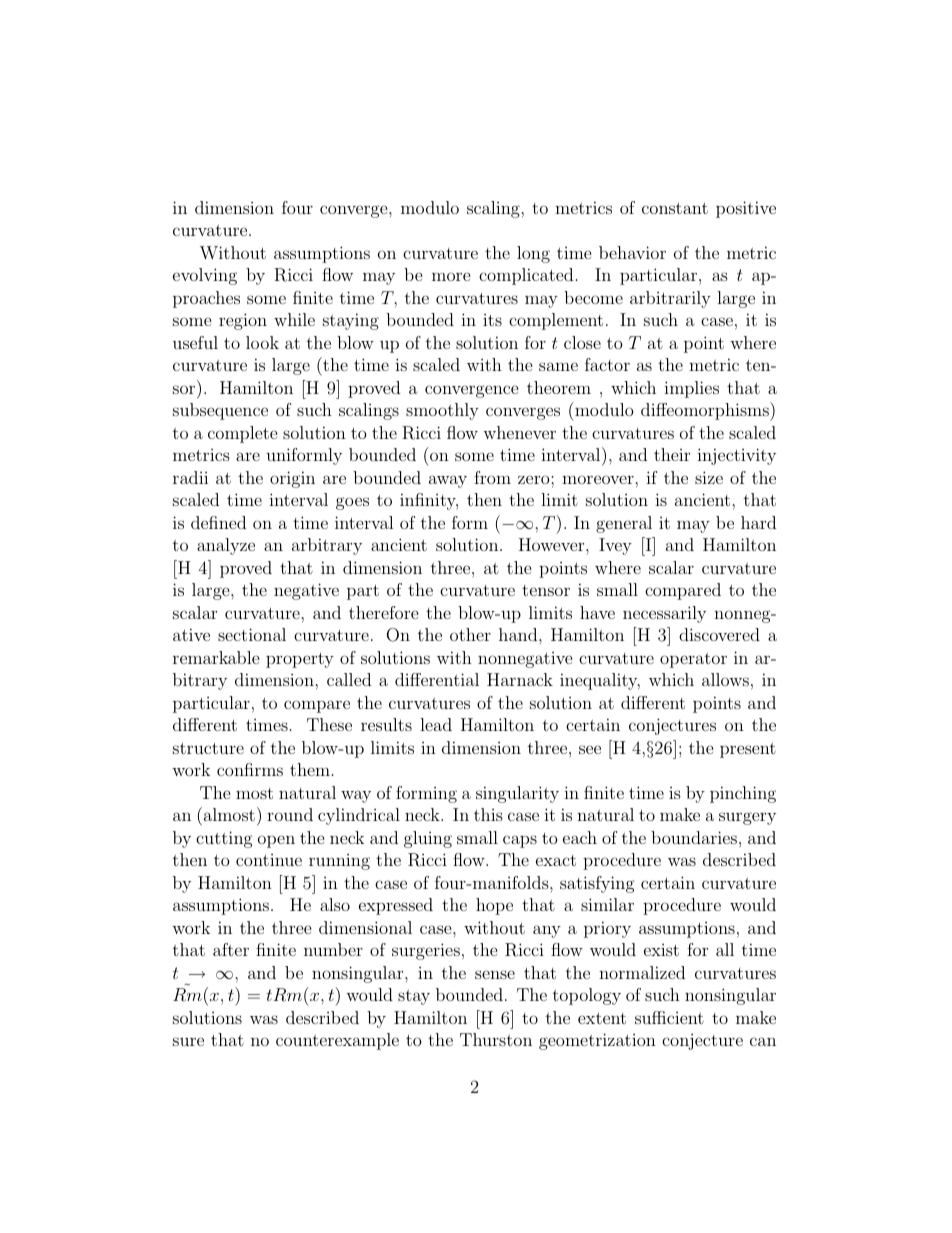  I want to click on evolving, so click(205, 276).
